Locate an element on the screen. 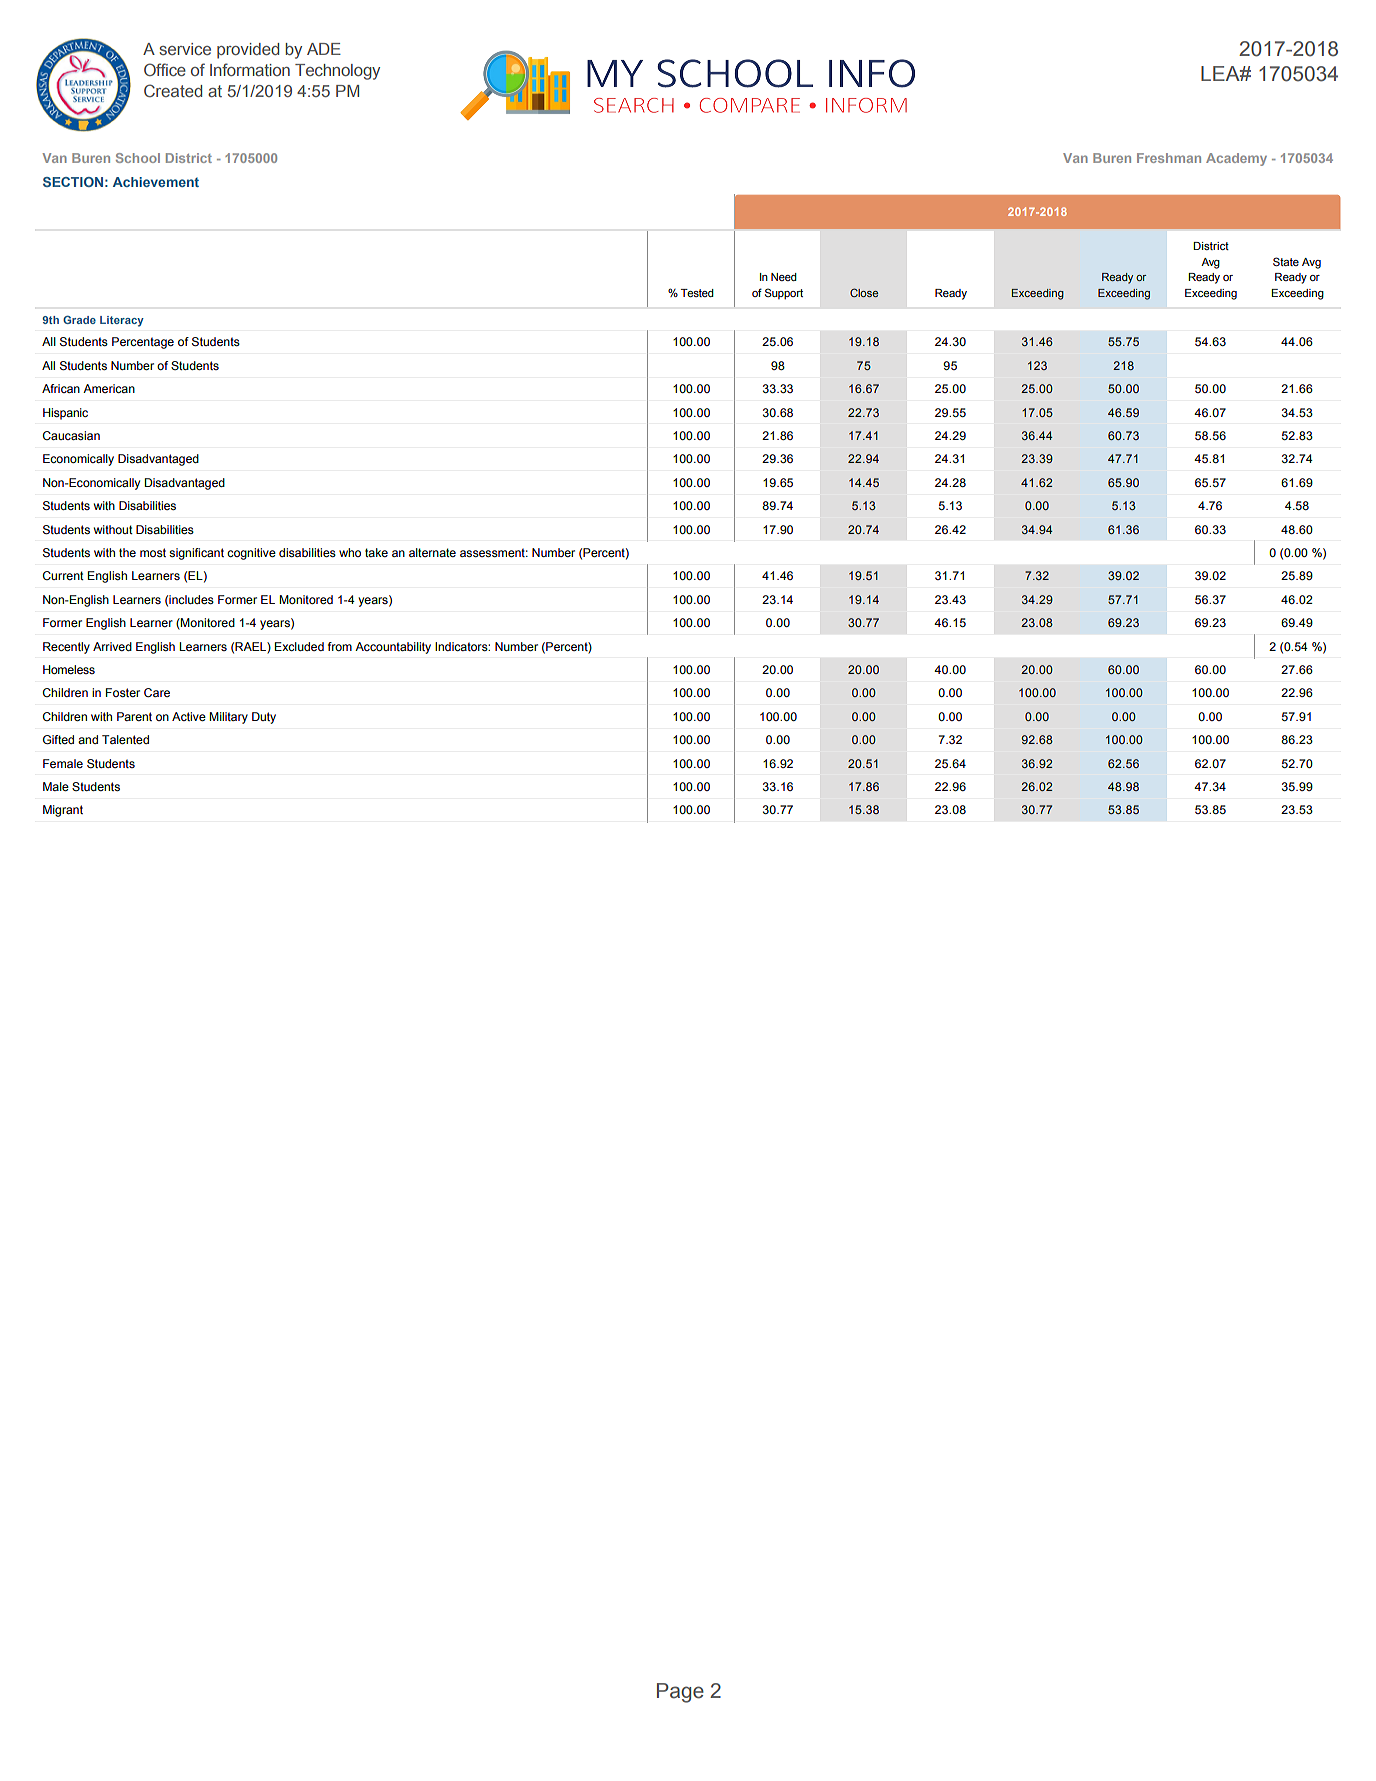 Image resolution: width=1376 pixels, height=1781 pixels. Created is located at coordinates (173, 90).
